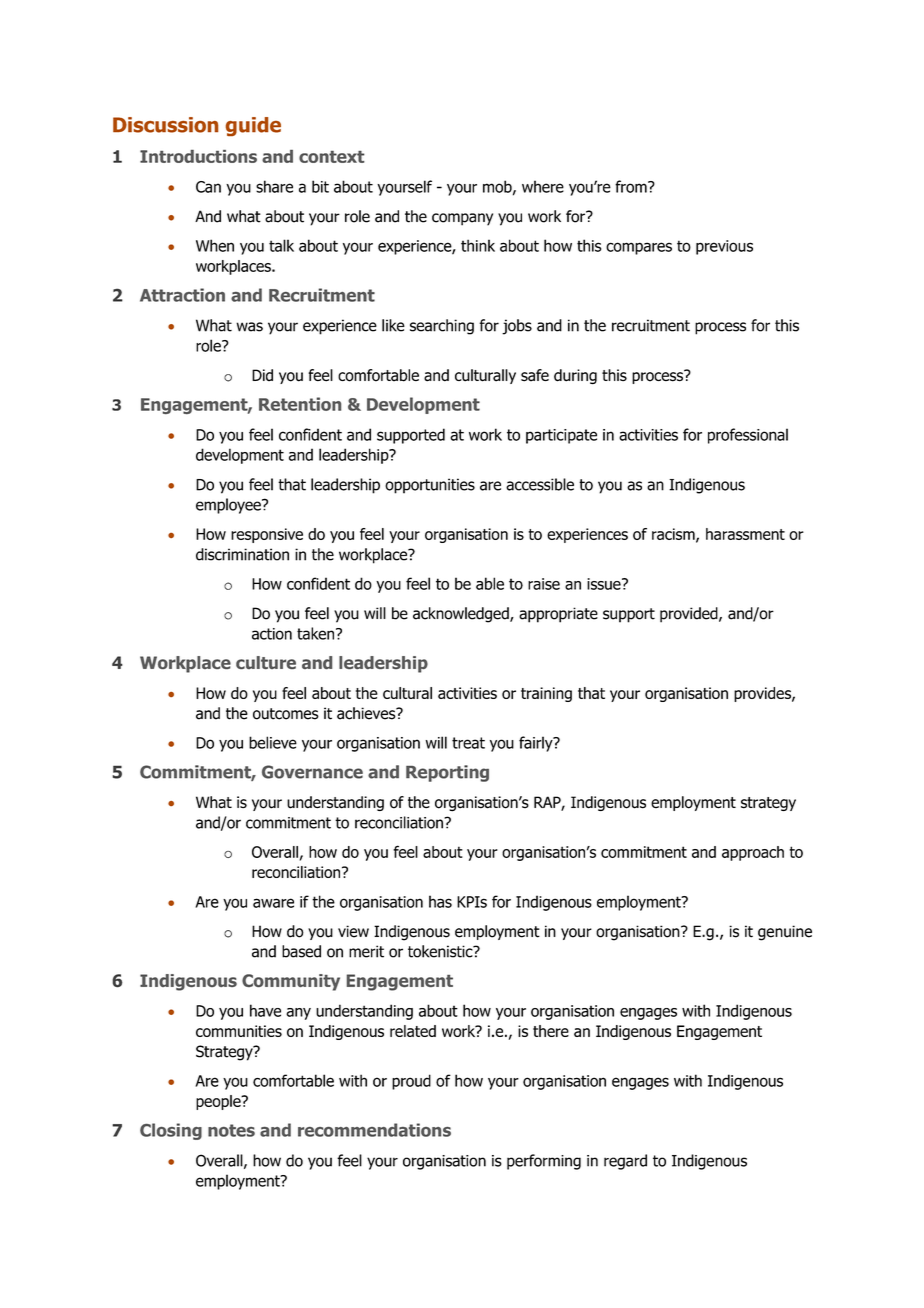 The width and height of the document is (924, 1308). Describe the element at coordinates (625, 1162) in the document. I see `regard` at that location.
